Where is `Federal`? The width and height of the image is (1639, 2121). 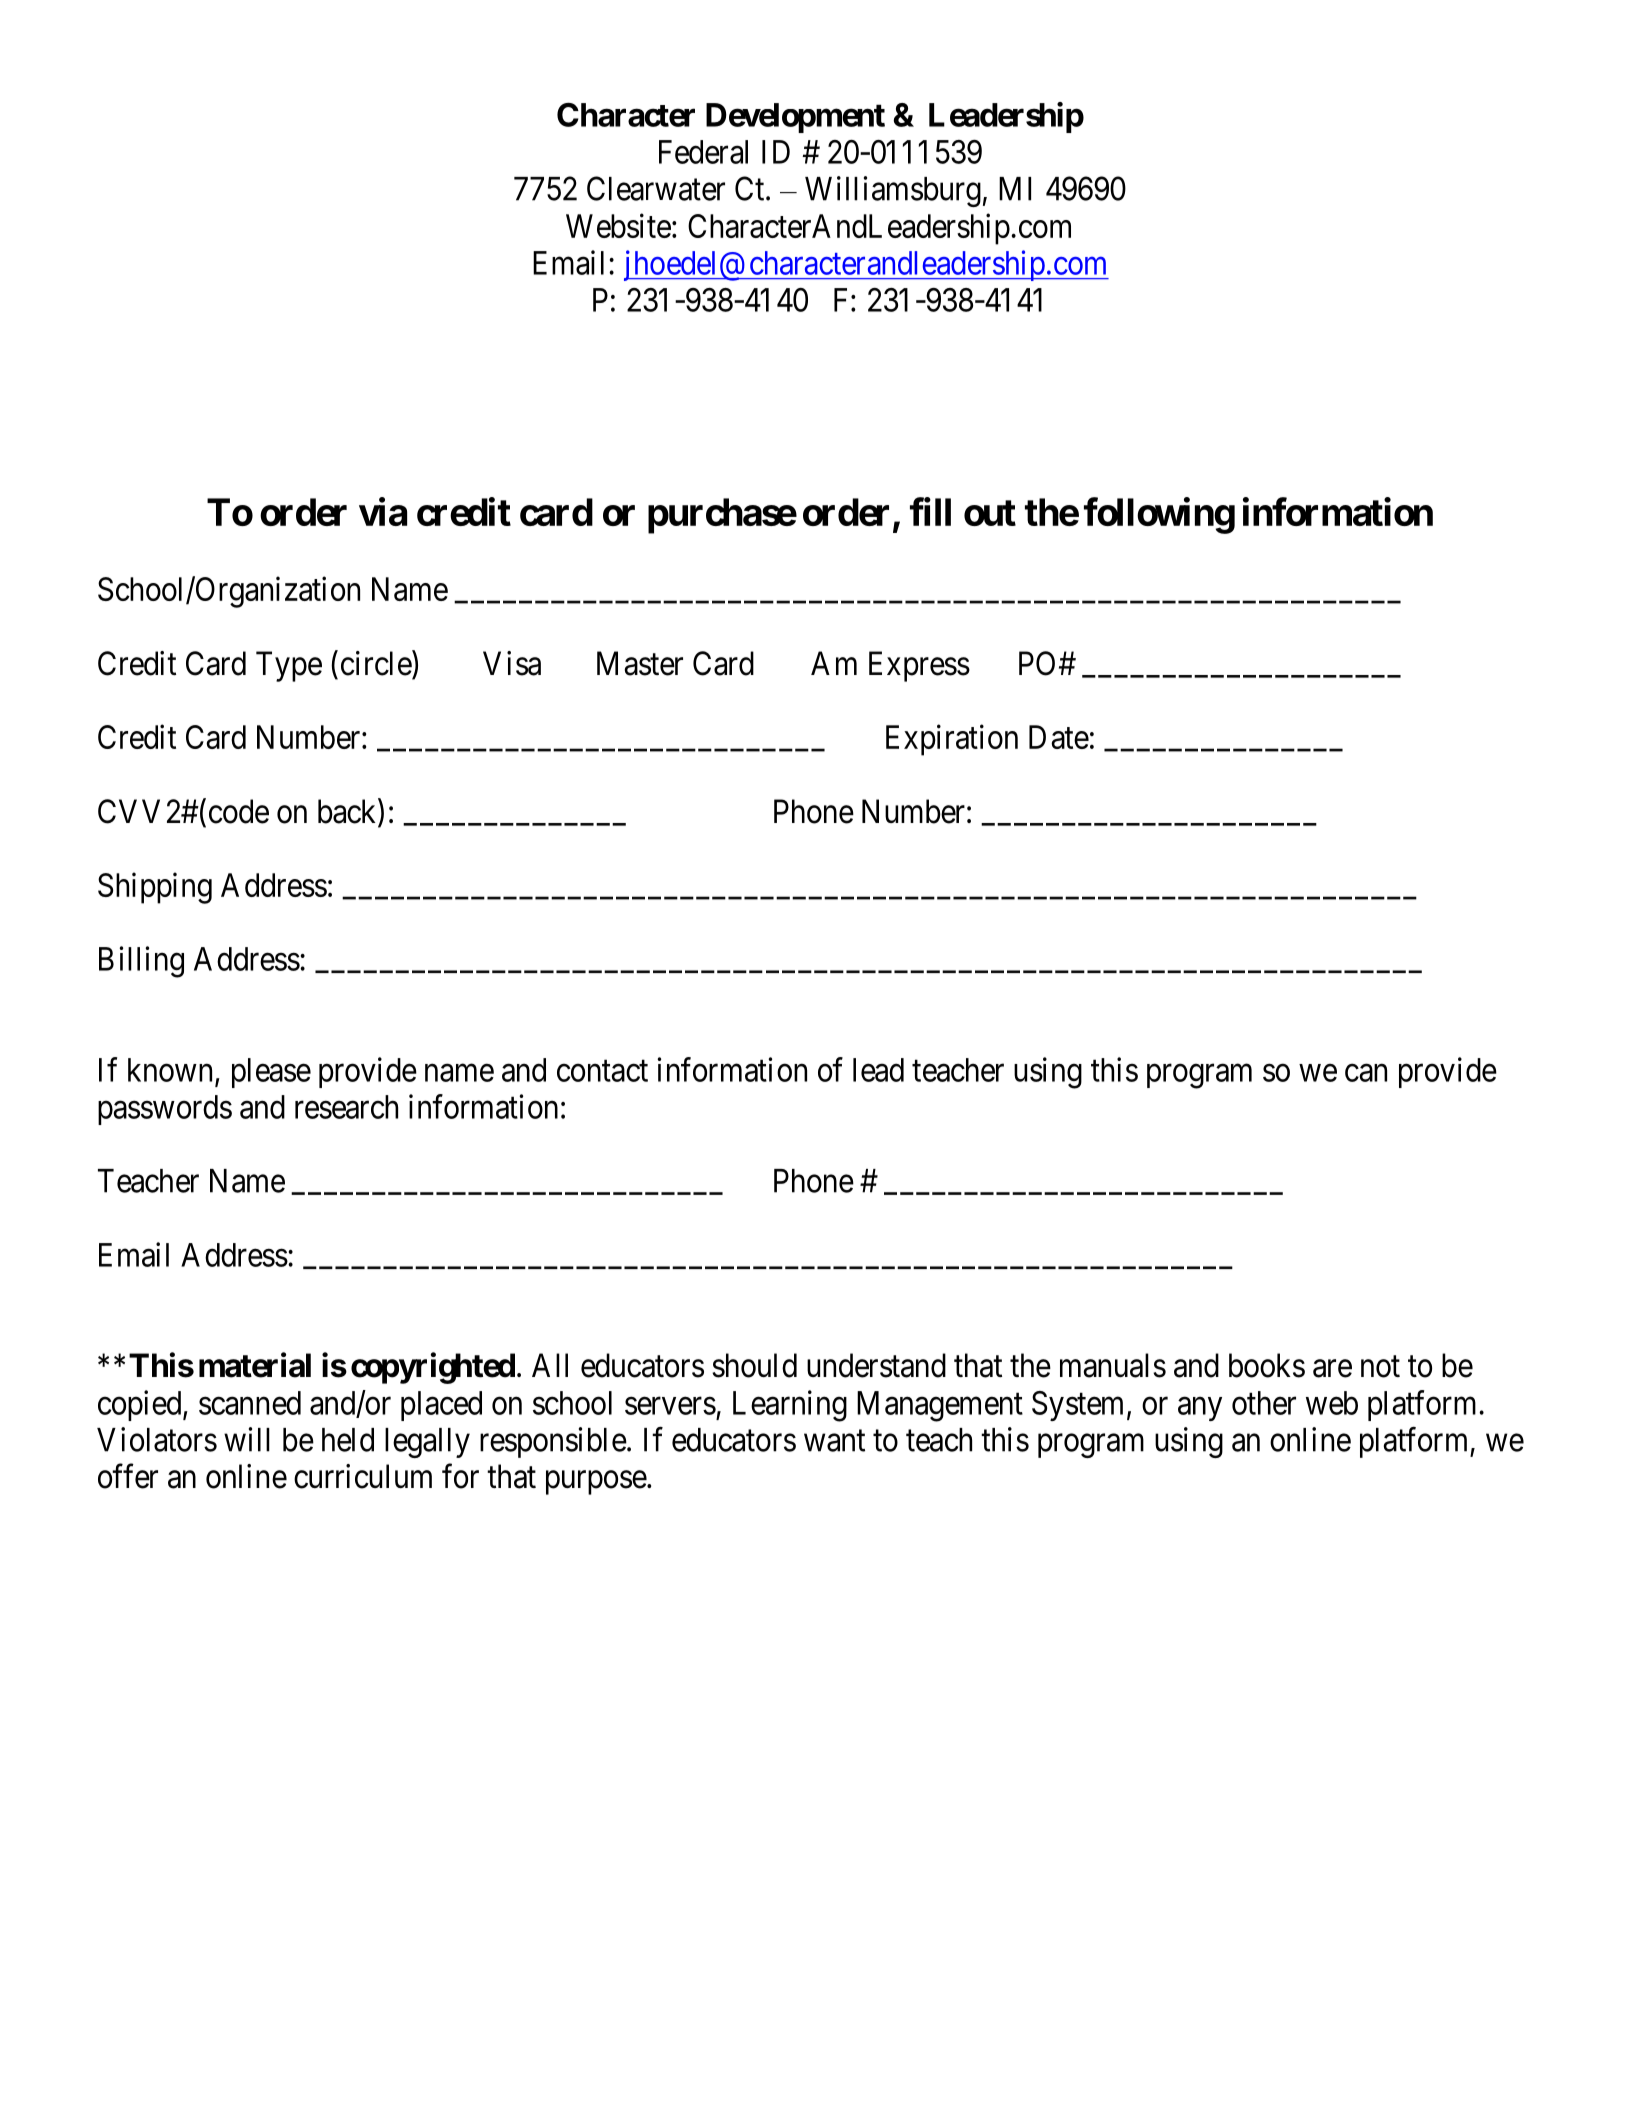
Federal is located at coordinates (703, 152).
